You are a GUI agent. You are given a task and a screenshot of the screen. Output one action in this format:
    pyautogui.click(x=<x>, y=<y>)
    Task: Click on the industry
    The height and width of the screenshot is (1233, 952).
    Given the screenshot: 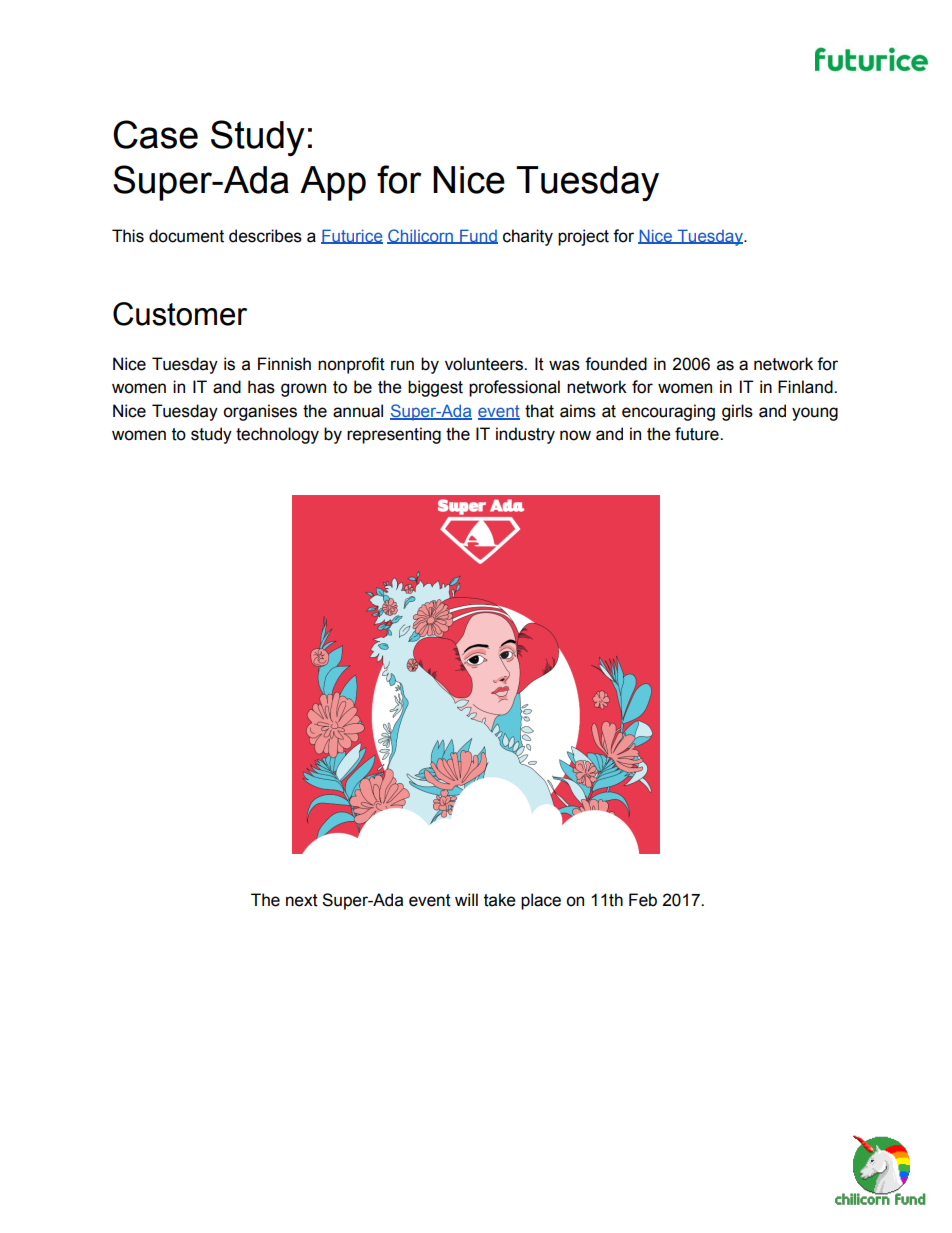 What is the action you would take?
    pyautogui.click(x=525, y=435)
